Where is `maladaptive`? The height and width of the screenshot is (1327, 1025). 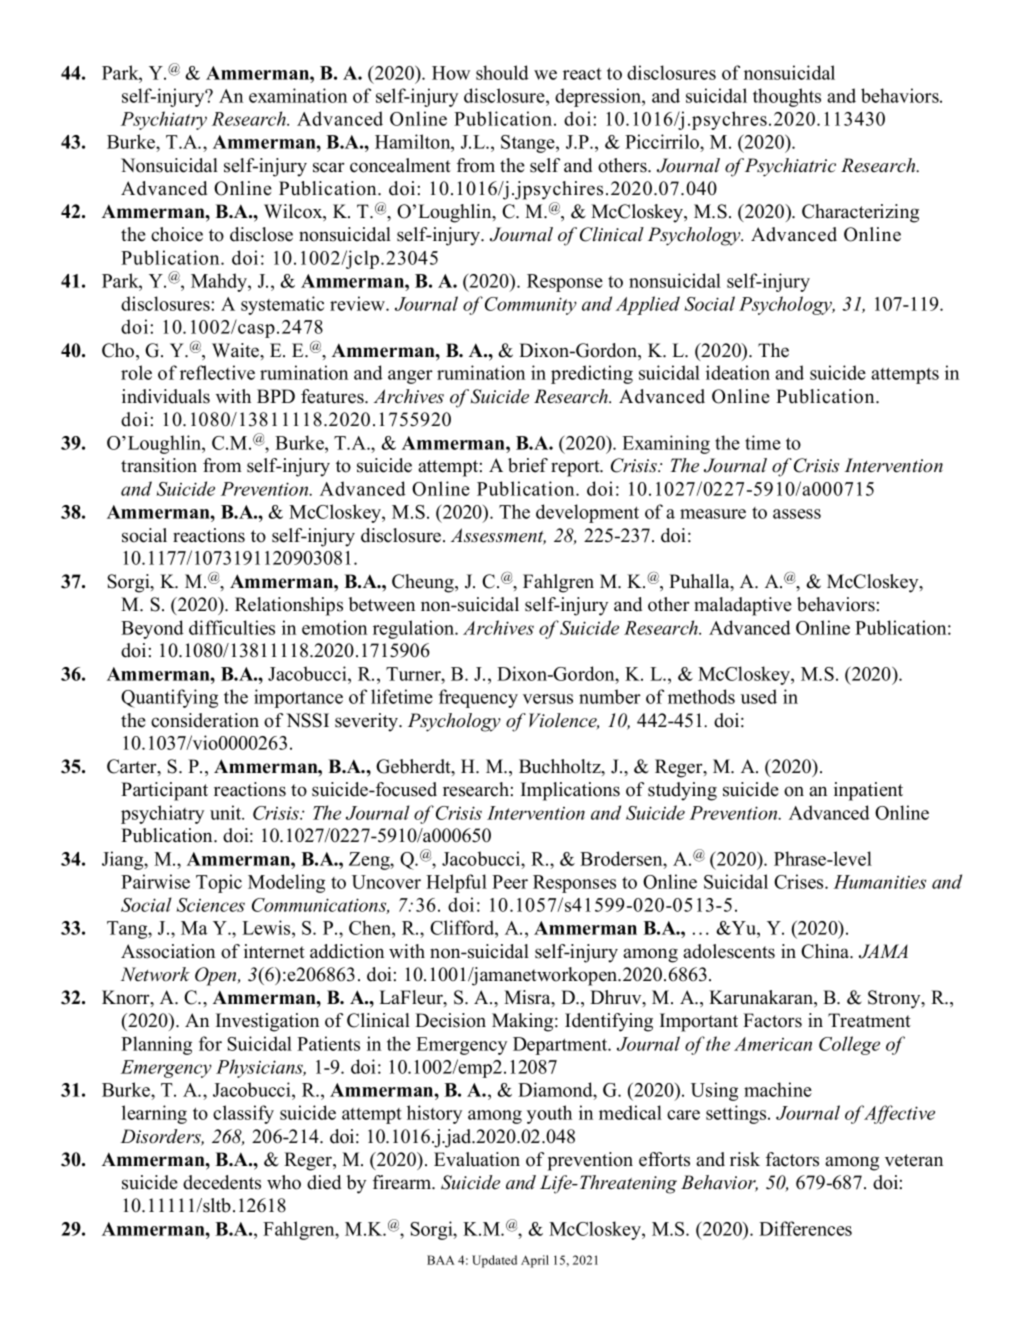
maladaptive is located at coordinates (743, 606).
